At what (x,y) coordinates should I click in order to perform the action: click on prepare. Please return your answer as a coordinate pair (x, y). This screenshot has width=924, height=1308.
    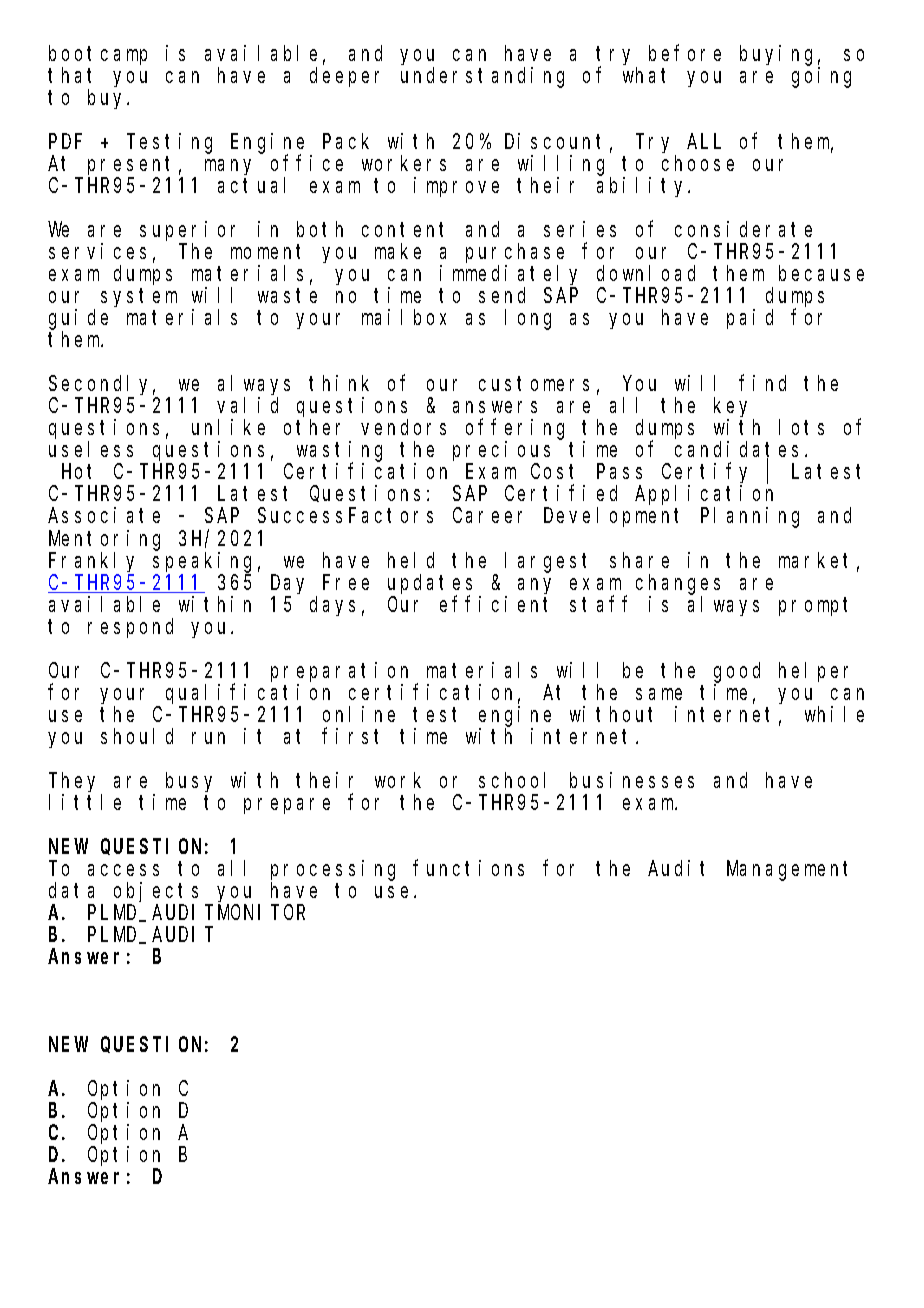
    Looking at the image, I should click on (287, 806).
